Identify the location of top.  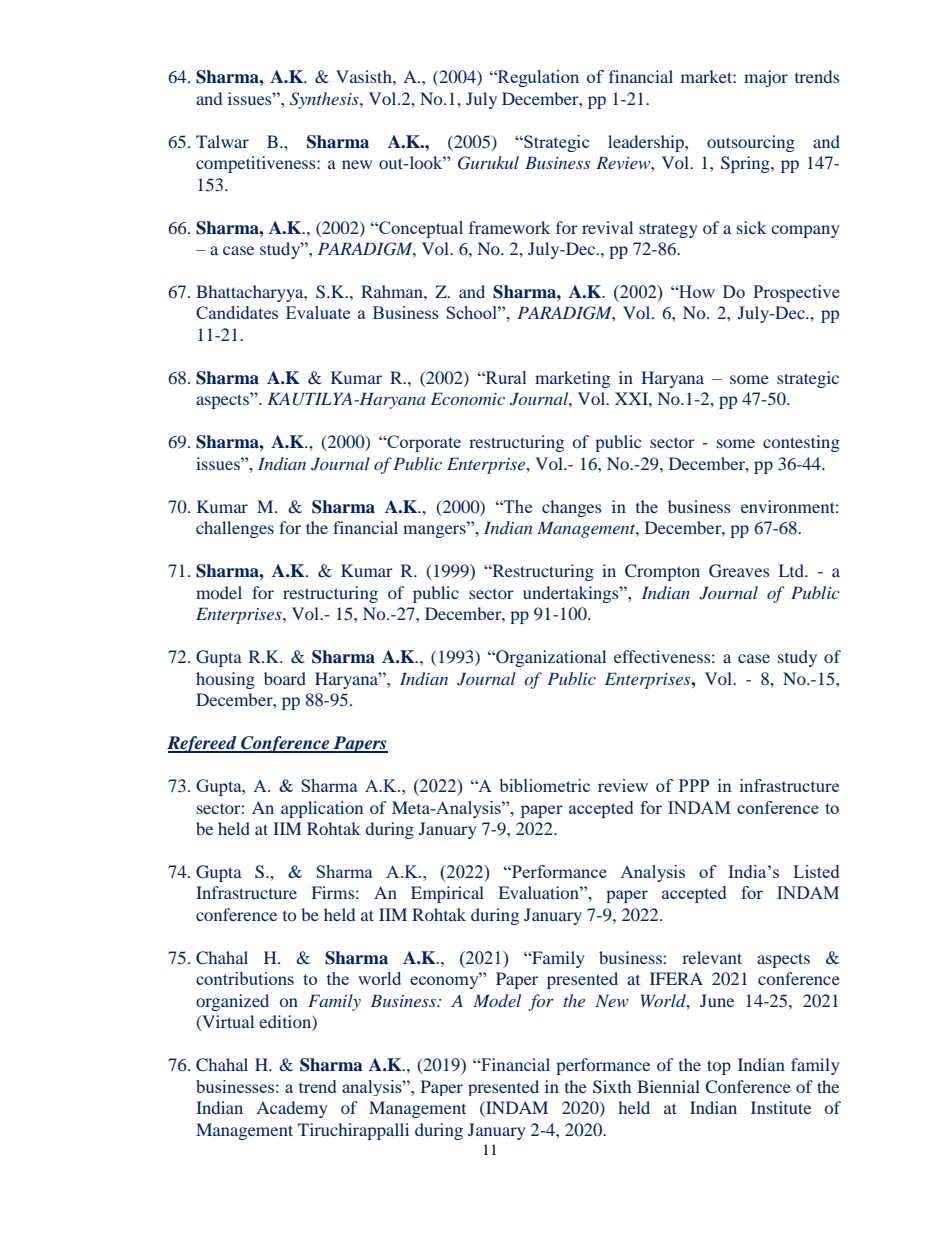
(719, 1067).
